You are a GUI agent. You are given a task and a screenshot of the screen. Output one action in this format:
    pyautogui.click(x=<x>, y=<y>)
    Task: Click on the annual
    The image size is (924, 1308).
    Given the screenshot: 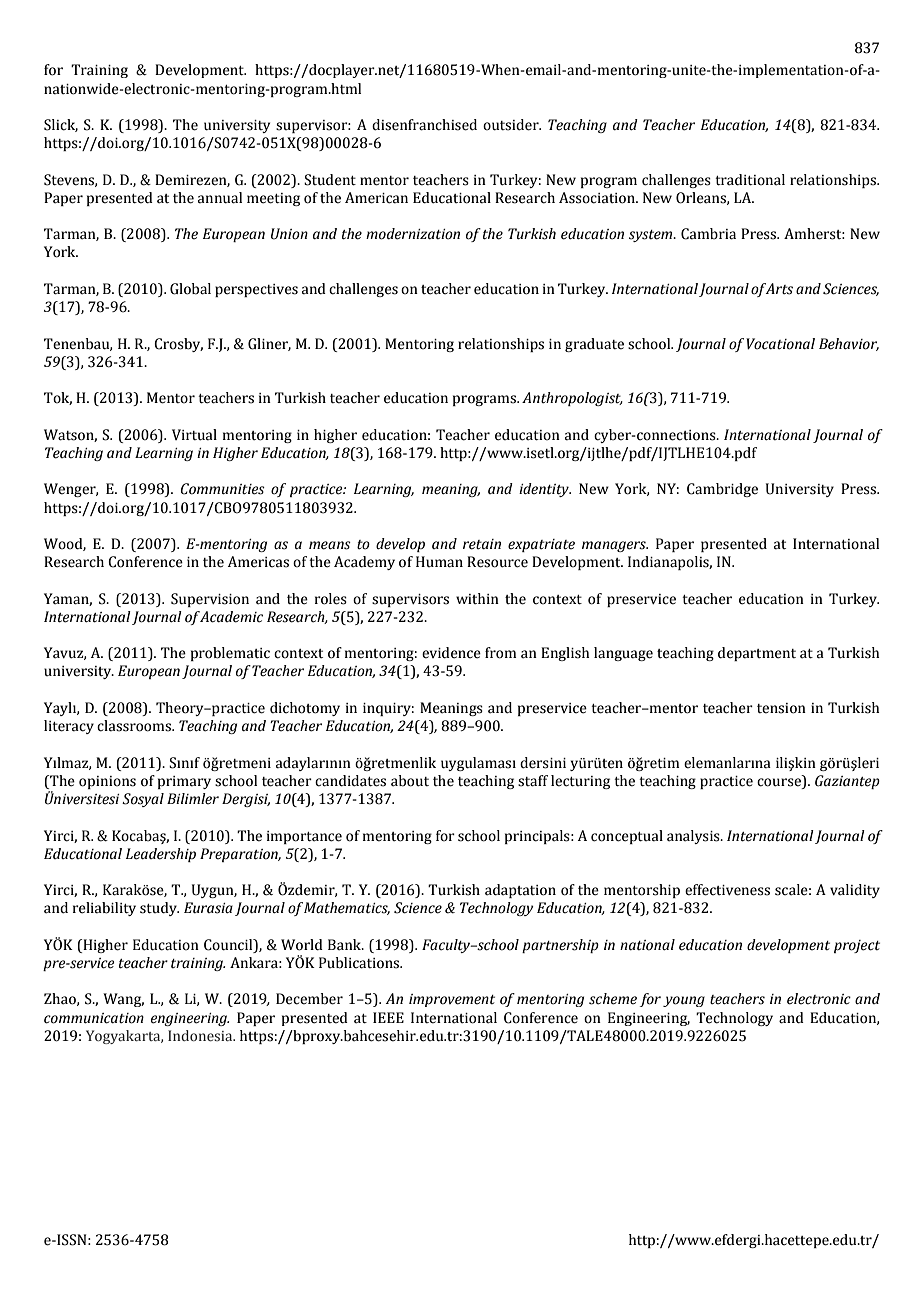 What is the action you would take?
    pyautogui.click(x=220, y=198)
